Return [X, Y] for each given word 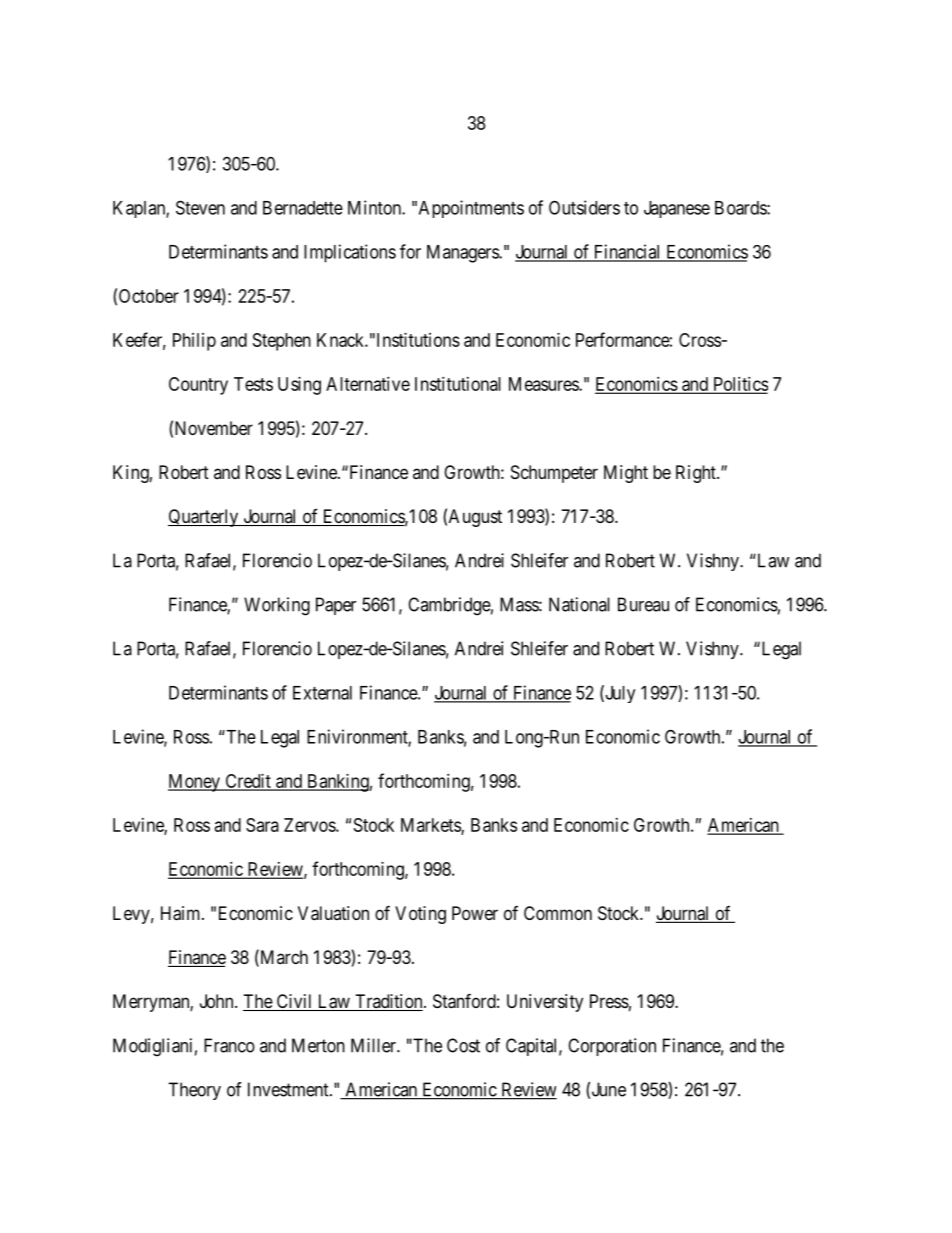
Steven [200, 207]
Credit [248, 782]
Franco [229, 1045]
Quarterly [204, 518]
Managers [463, 254]
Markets [431, 826]
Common [558, 913]
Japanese [677, 209]
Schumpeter [554, 474]
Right [697, 474]
